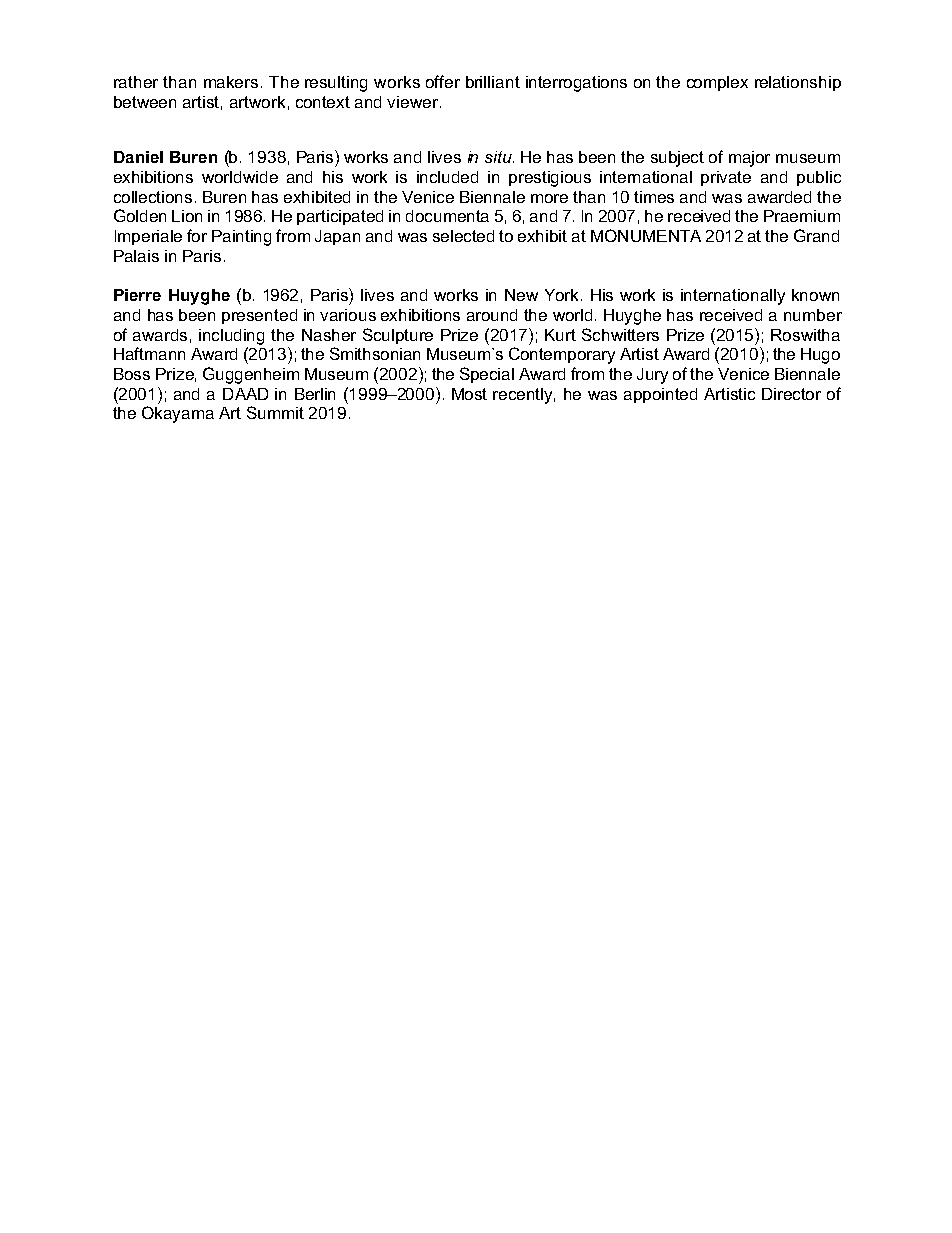  What do you see at coordinates (726, 178) in the document?
I see `private` at bounding box center [726, 178].
